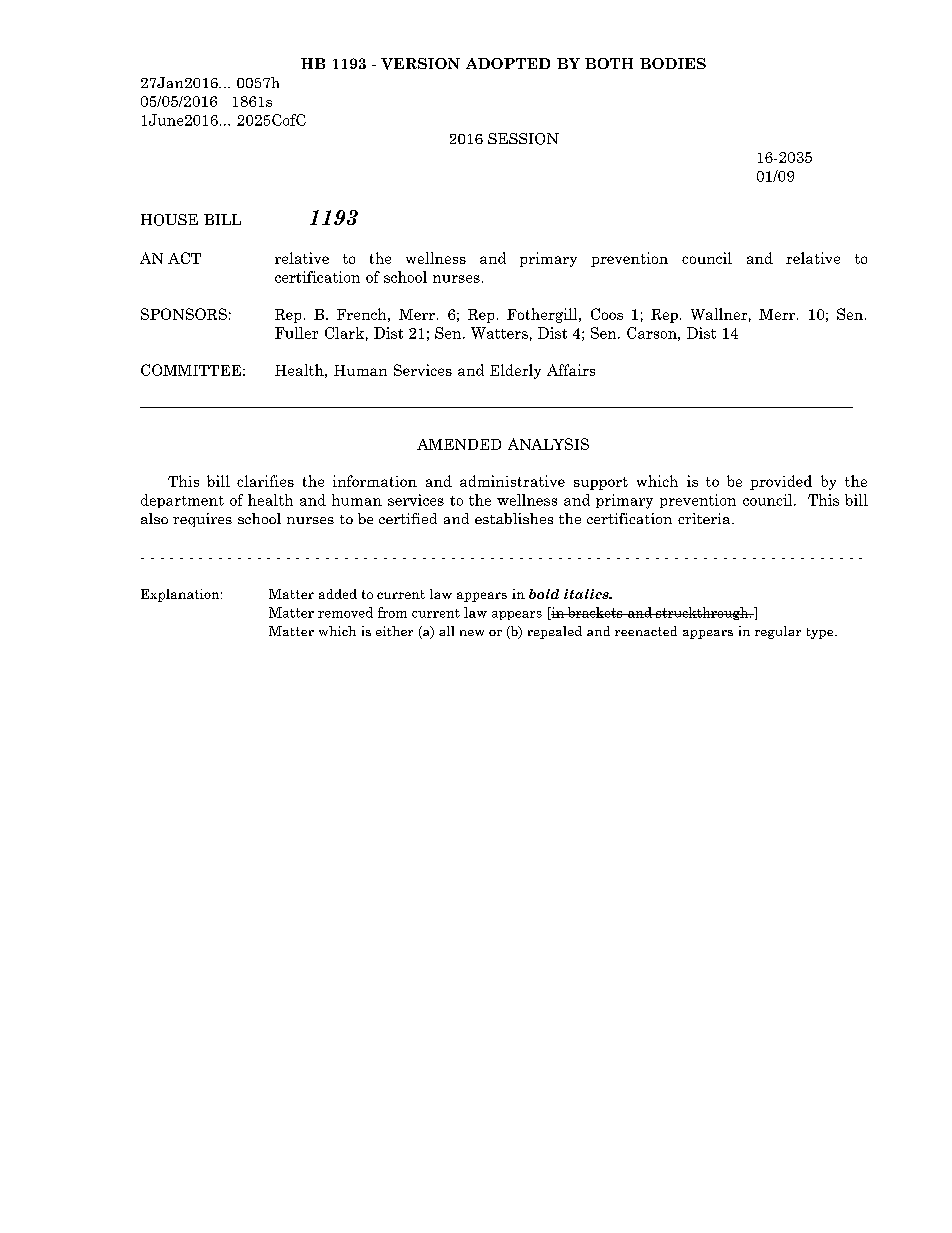 Image resolution: width=952 pixels, height=1233 pixels. I want to click on provided, so click(781, 482).
